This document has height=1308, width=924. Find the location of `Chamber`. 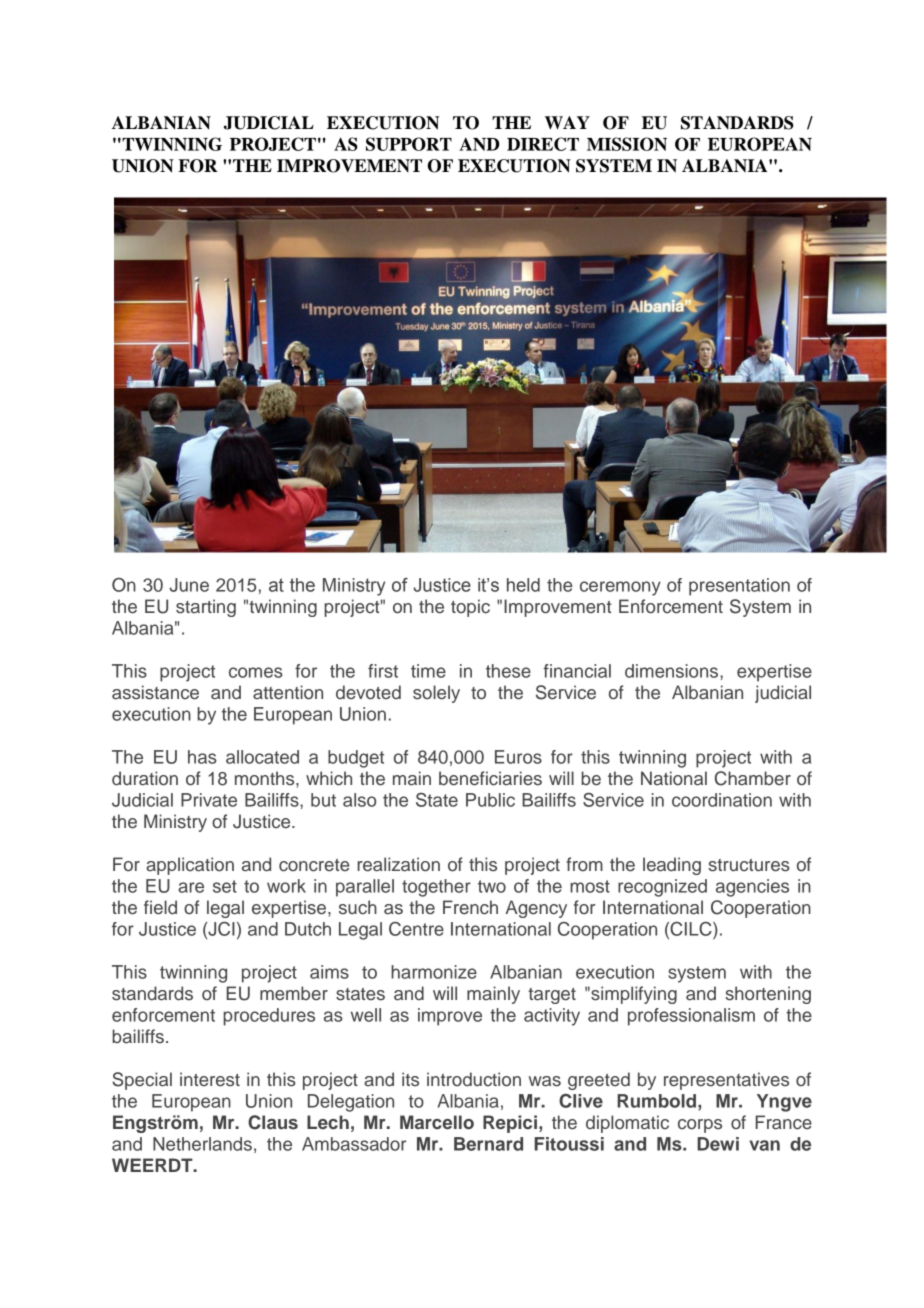

Chamber is located at coordinates (753, 778).
